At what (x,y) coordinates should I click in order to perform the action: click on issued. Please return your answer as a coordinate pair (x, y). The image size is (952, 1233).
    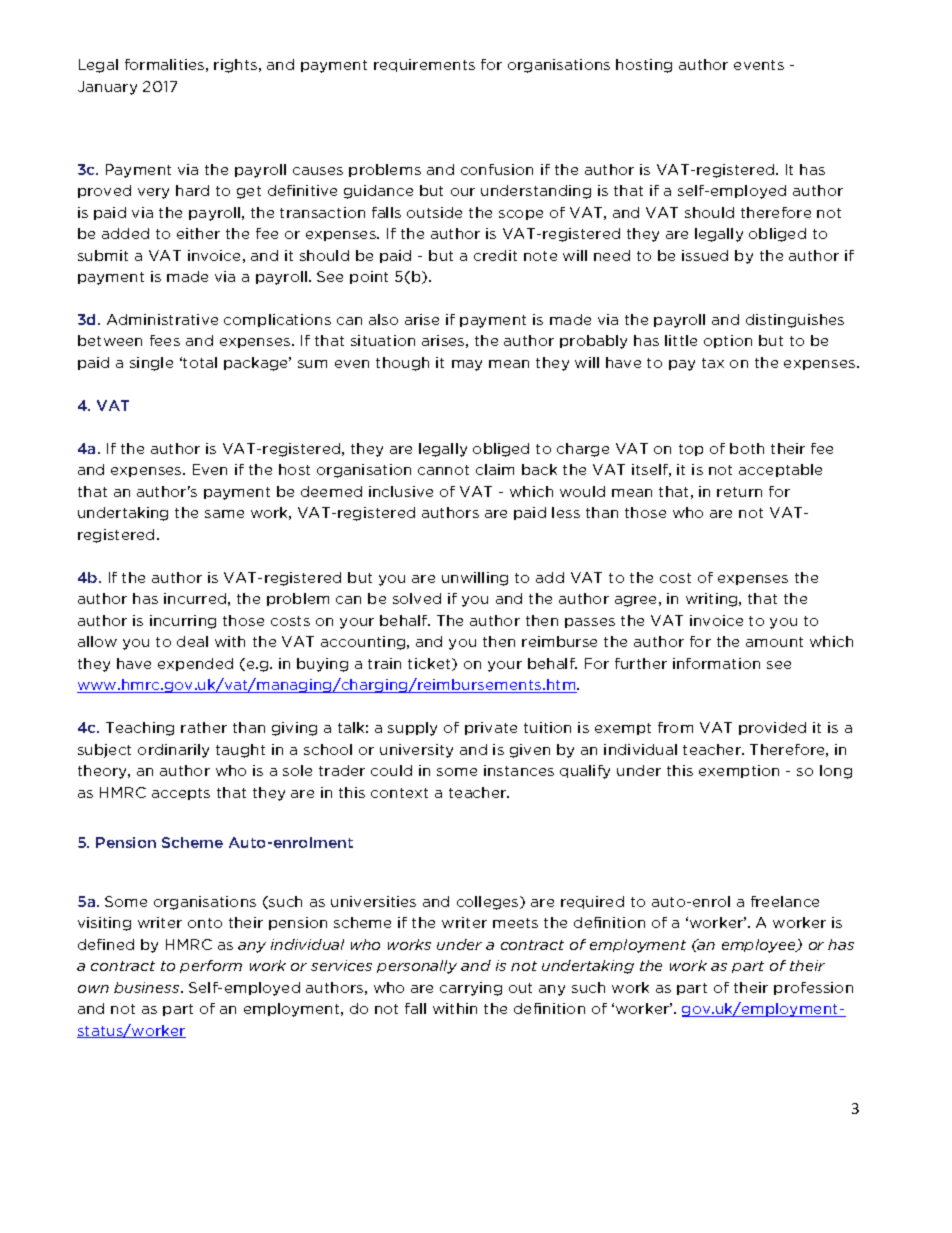
    Looking at the image, I should click on (705, 255).
